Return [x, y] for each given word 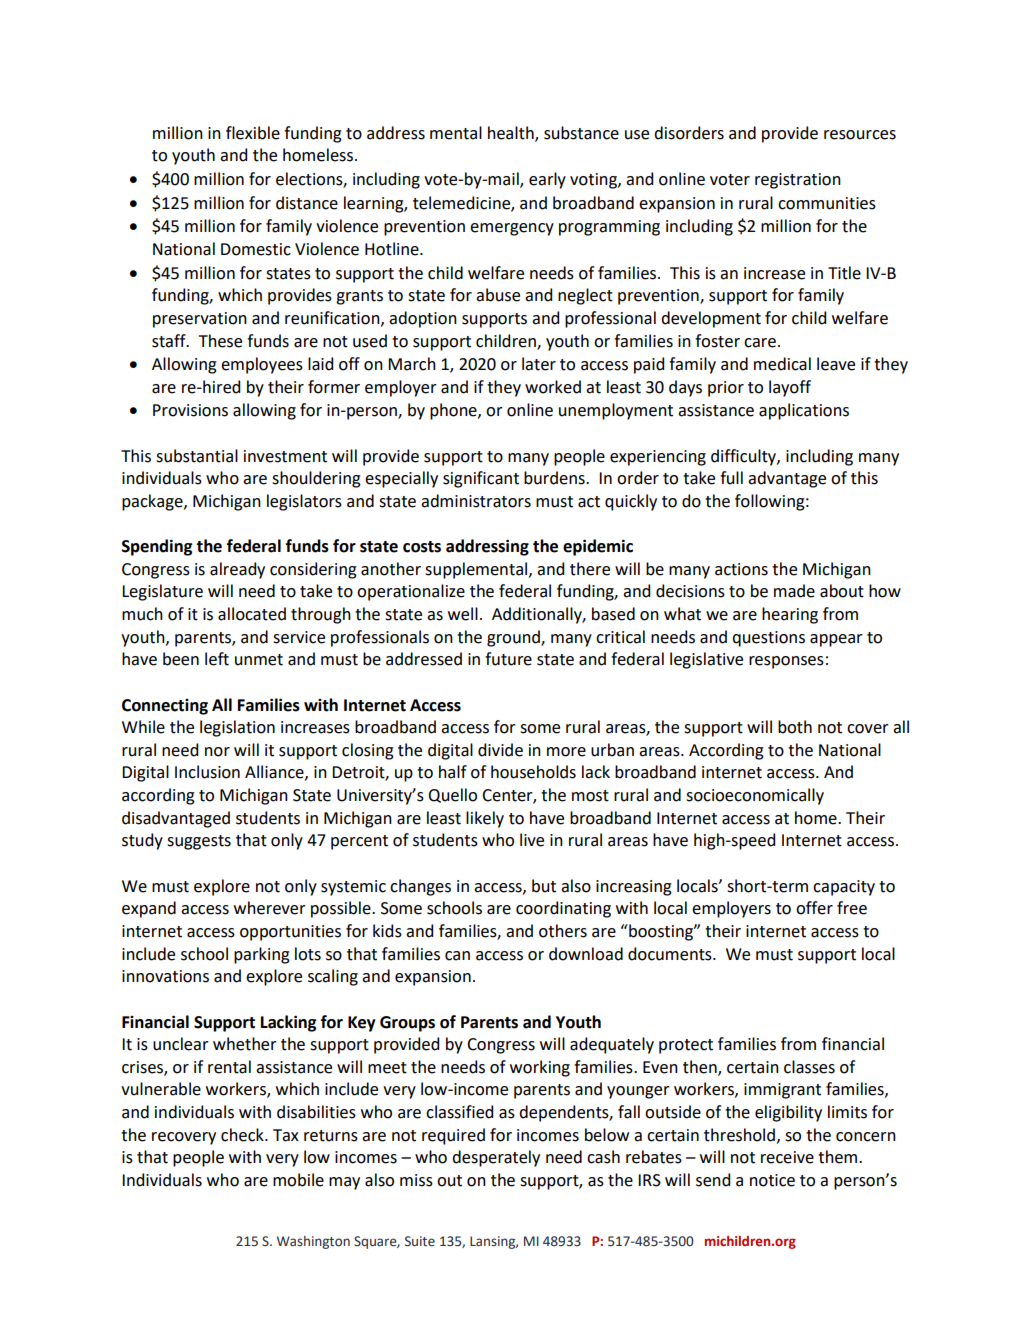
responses [786, 662]
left [217, 659]
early [547, 180]
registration [798, 181]
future [508, 659]
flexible [253, 133]
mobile [298, 1180]
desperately [496, 1158]
